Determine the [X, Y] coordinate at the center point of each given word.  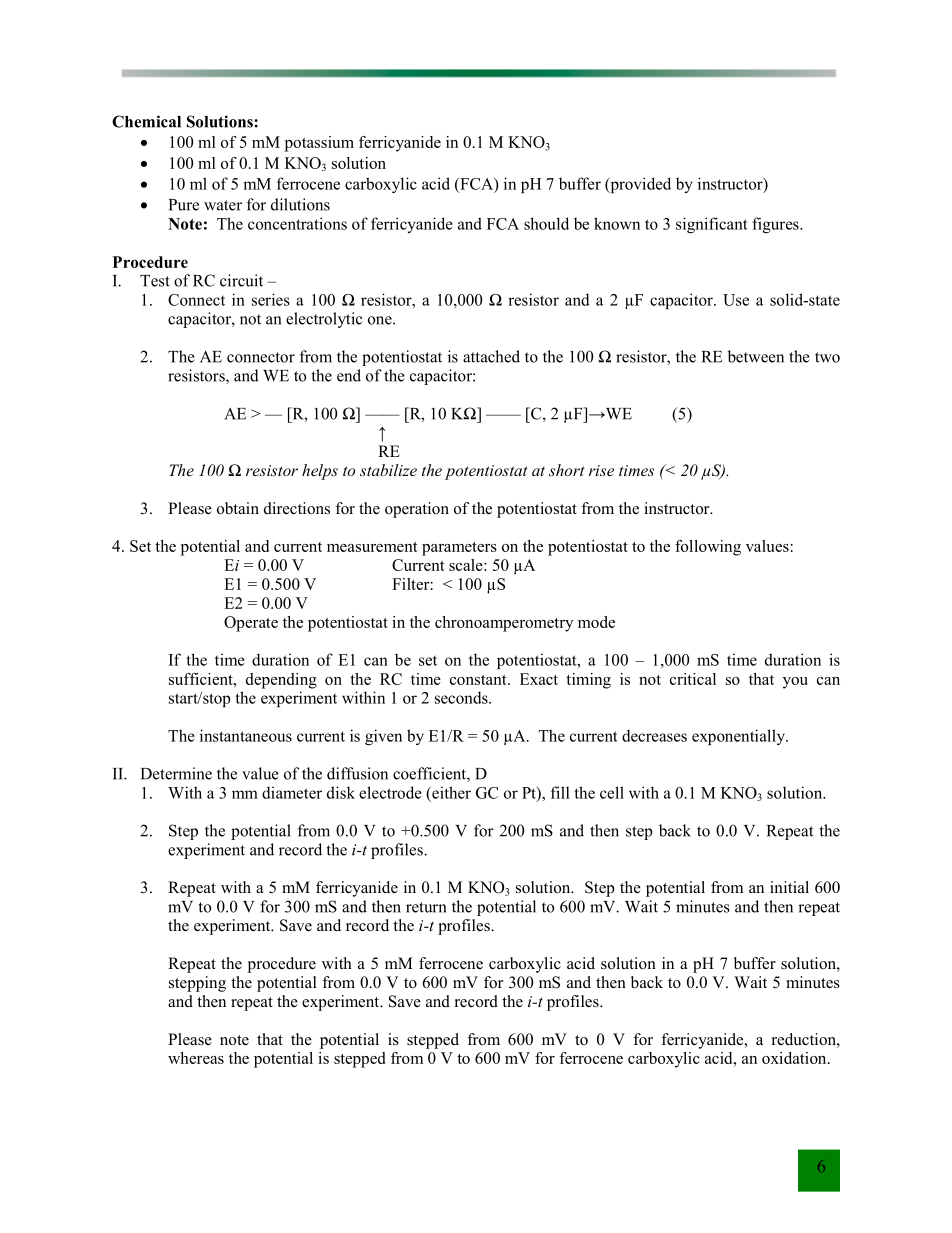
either [450, 792]
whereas [196, 1058]
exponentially [739, 737]
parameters [459, 549]
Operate [251, 624]
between [756, 356]
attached [491, 356]
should [546, 223]
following [708, 548]
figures [776, 225]
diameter [292, 792]
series [271, 299]
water [223, 205]
